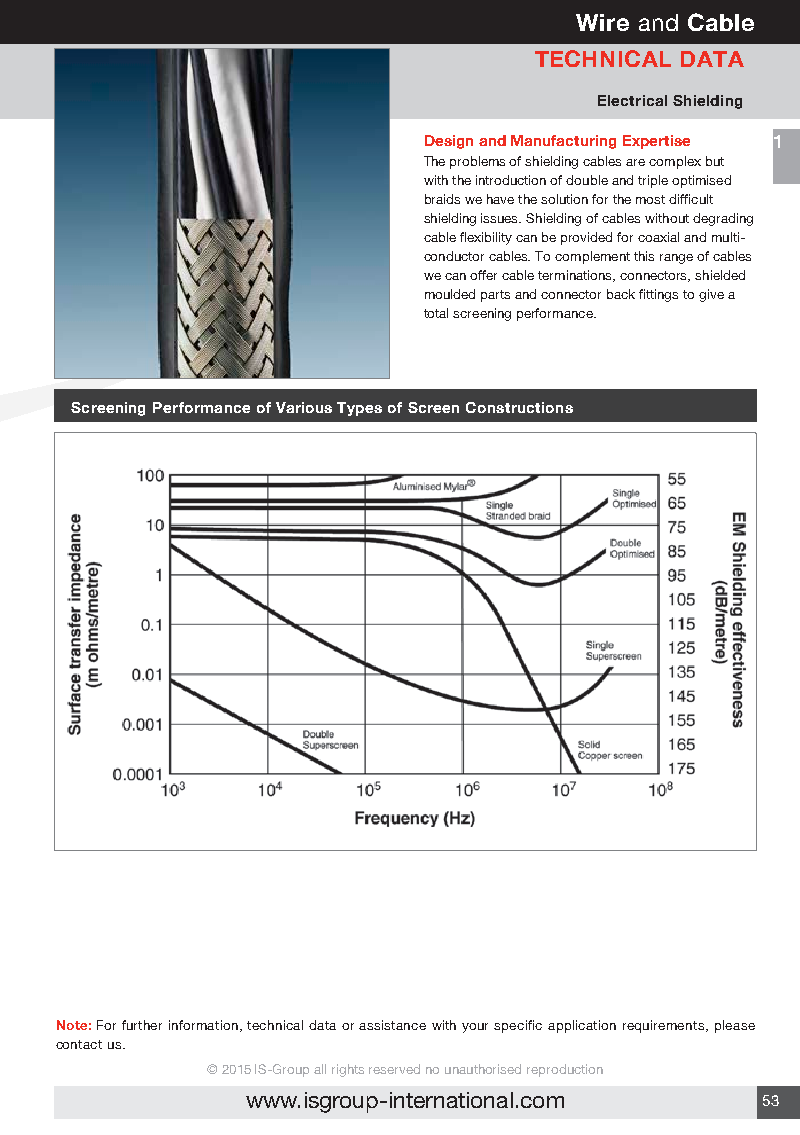  Describe the element at coordinates (142, 1025) in the image. I see `further` at that location.
